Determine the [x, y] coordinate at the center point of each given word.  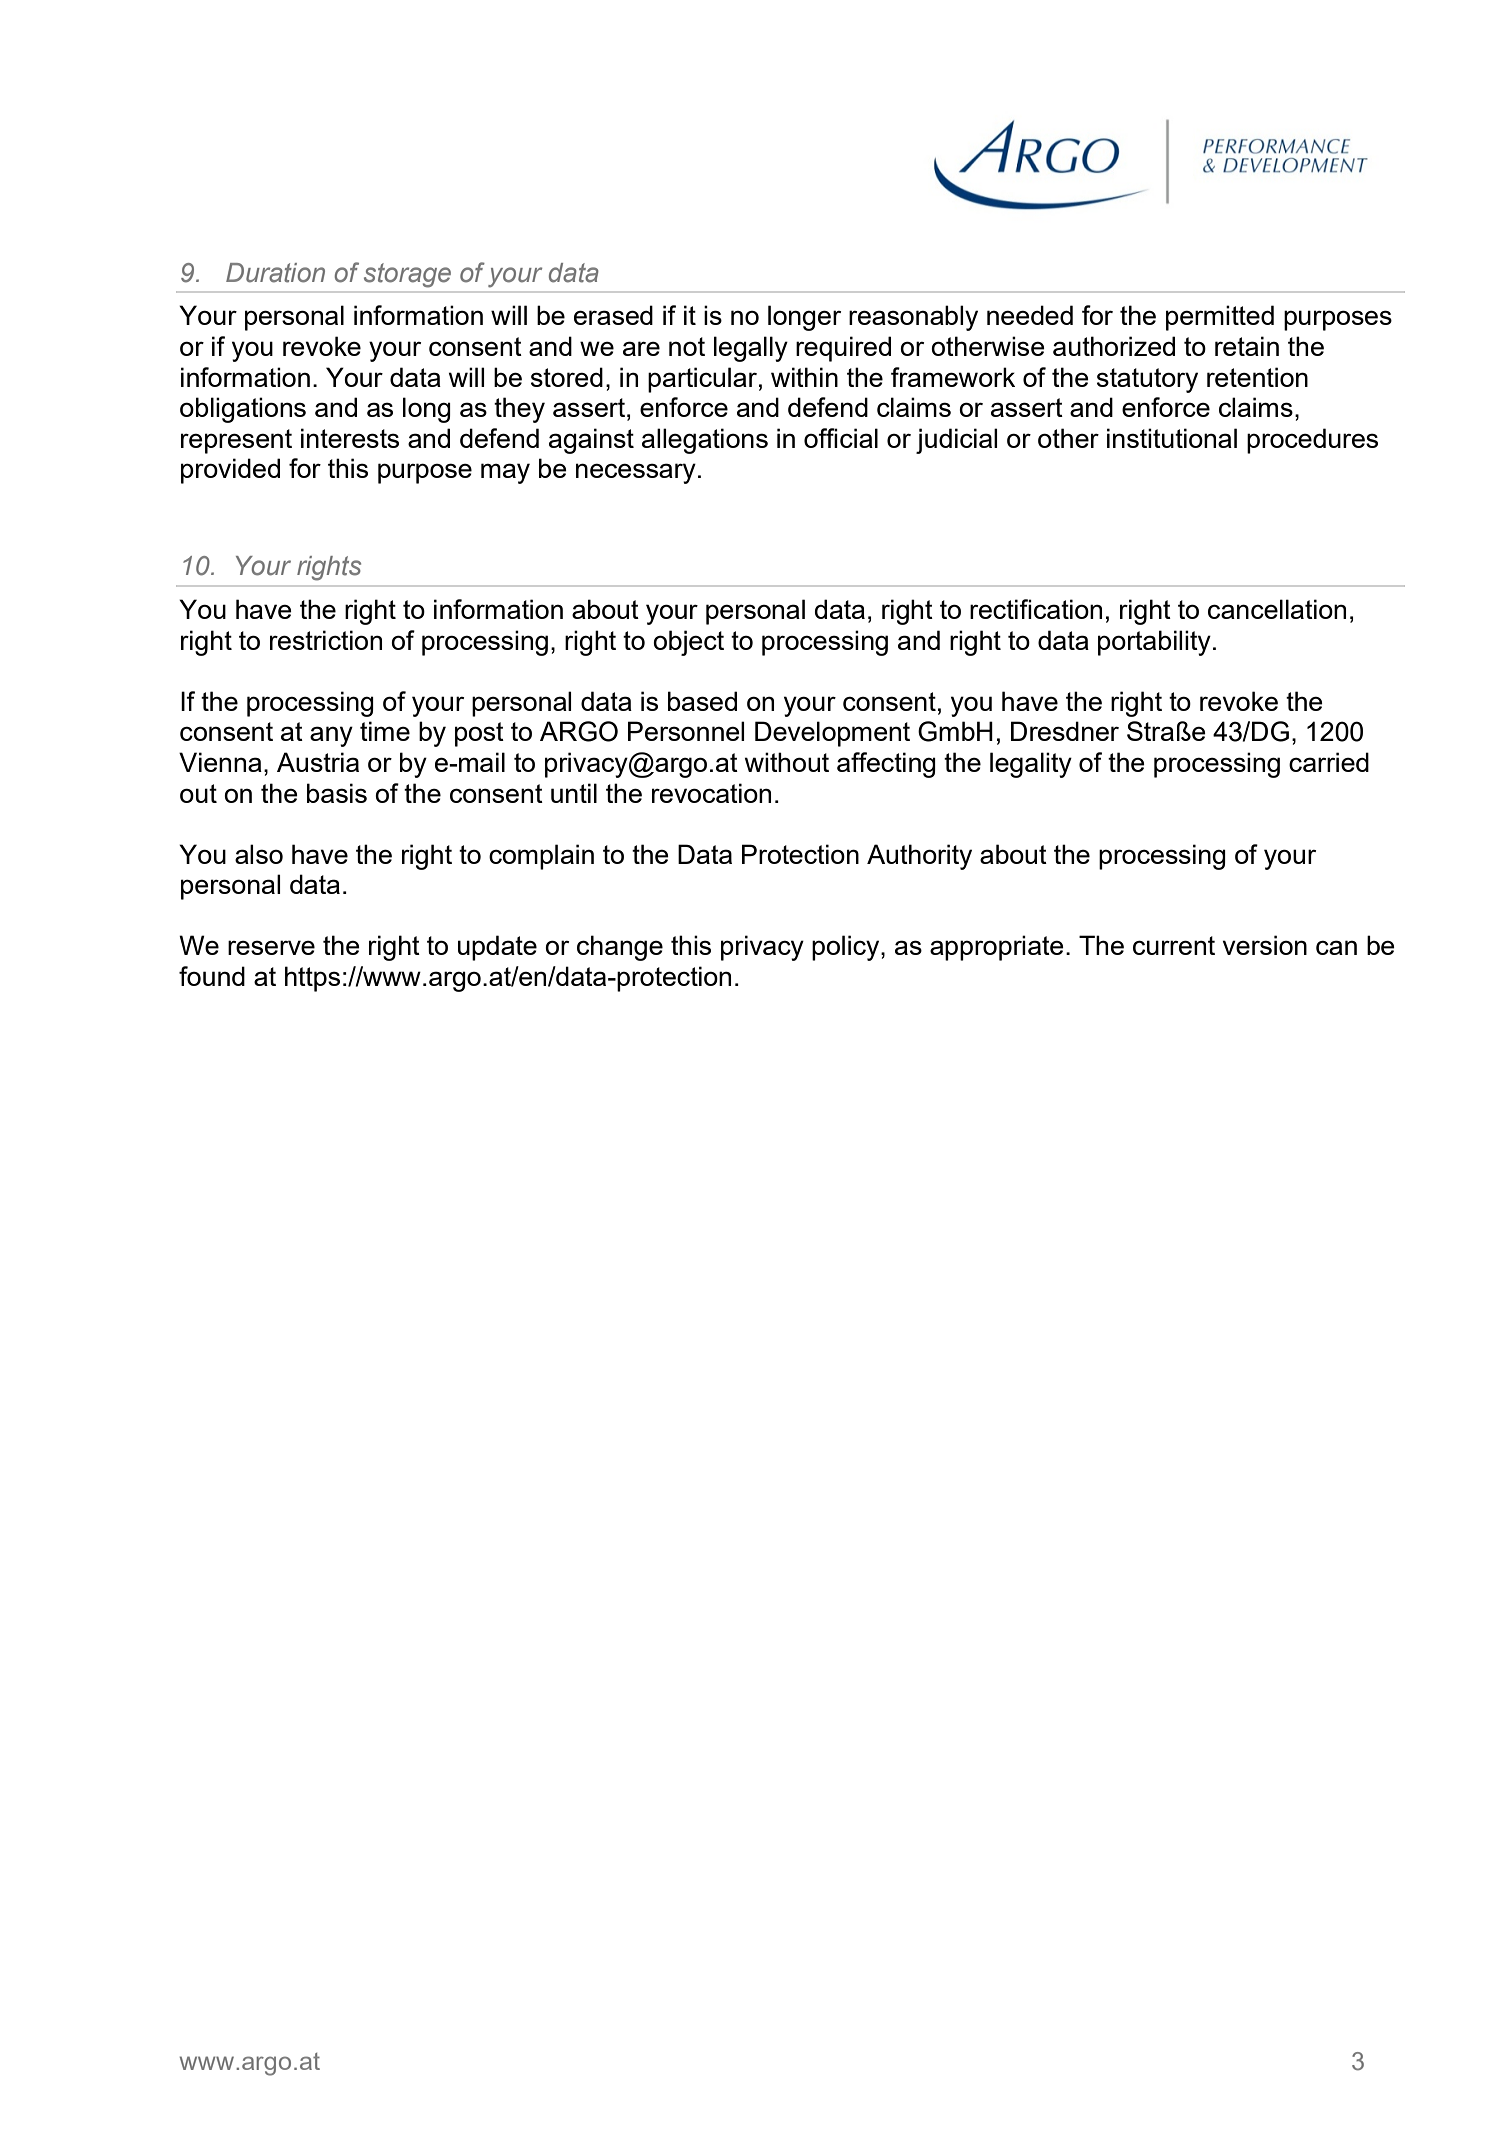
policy [847, 948]
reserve [271, 947]
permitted [1220, 318]
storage [407, 275]
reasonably [913, 318]
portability [1154, 643]
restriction [326, 640]
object [688, 643]
